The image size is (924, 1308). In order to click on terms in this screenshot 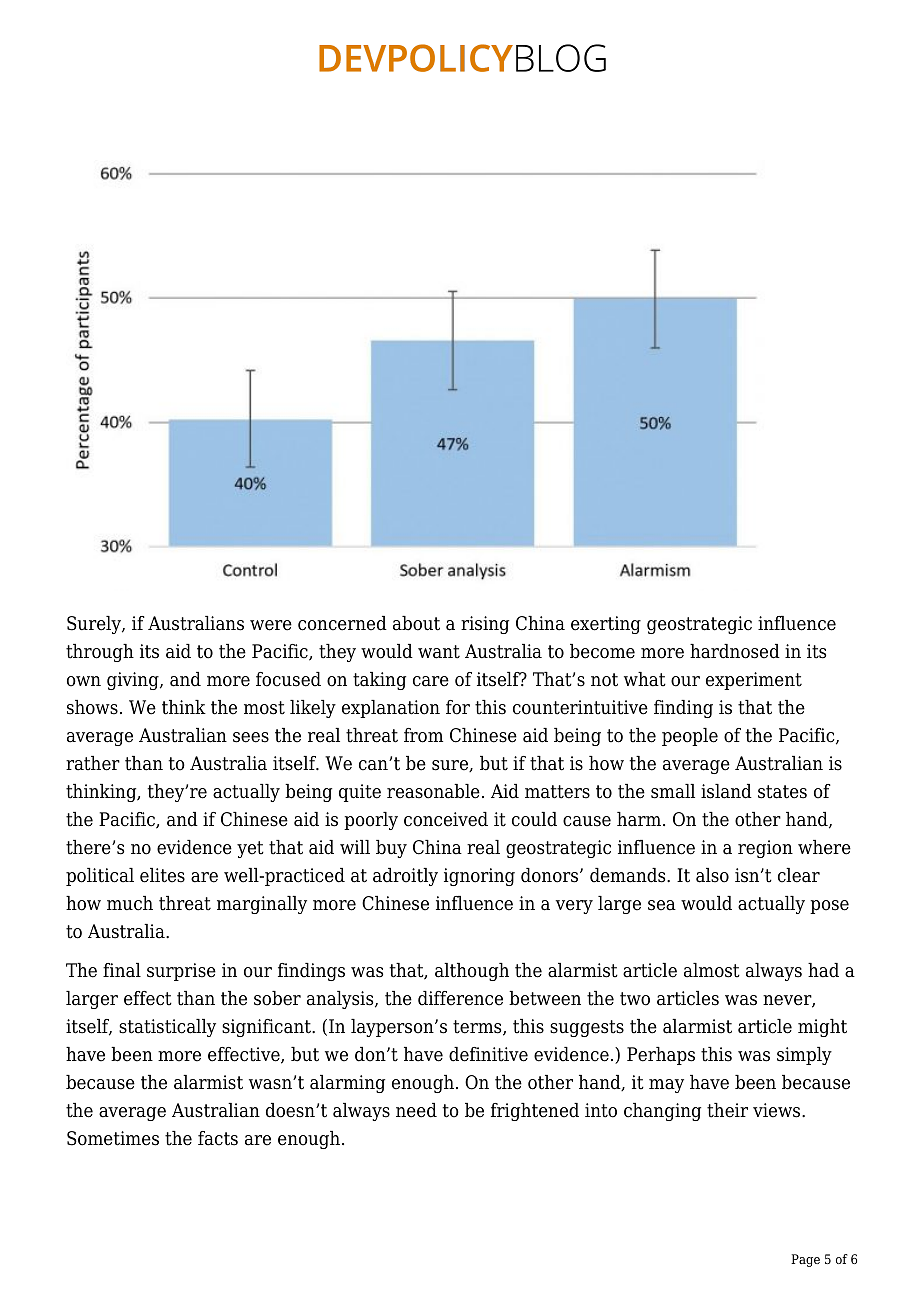, I will do `click(478, 1028)`.
